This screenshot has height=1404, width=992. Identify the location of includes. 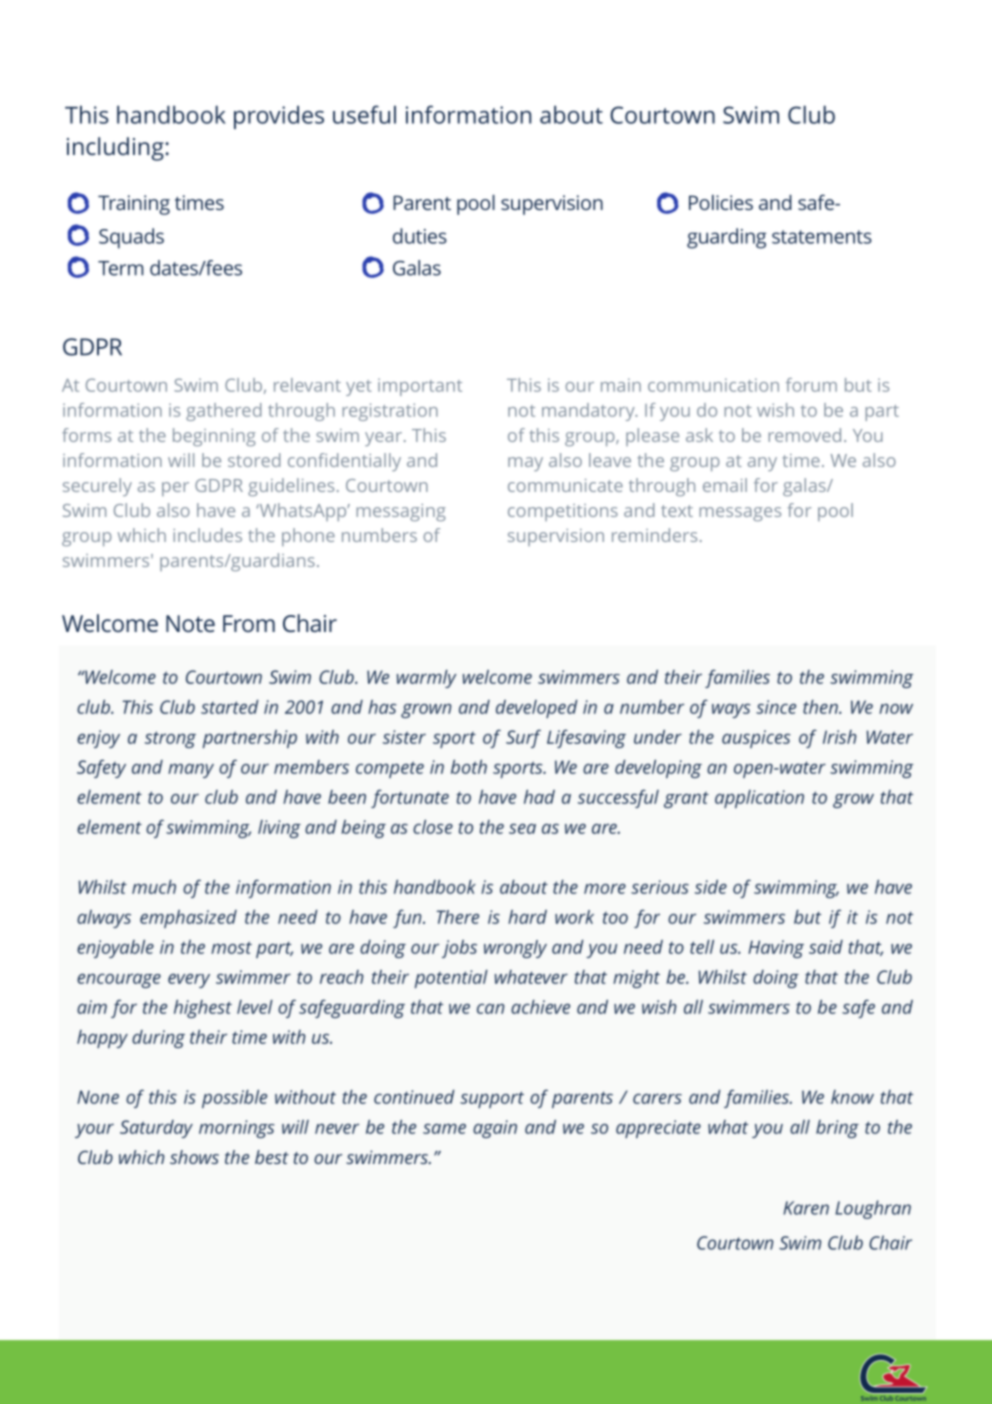
(207, 535).
